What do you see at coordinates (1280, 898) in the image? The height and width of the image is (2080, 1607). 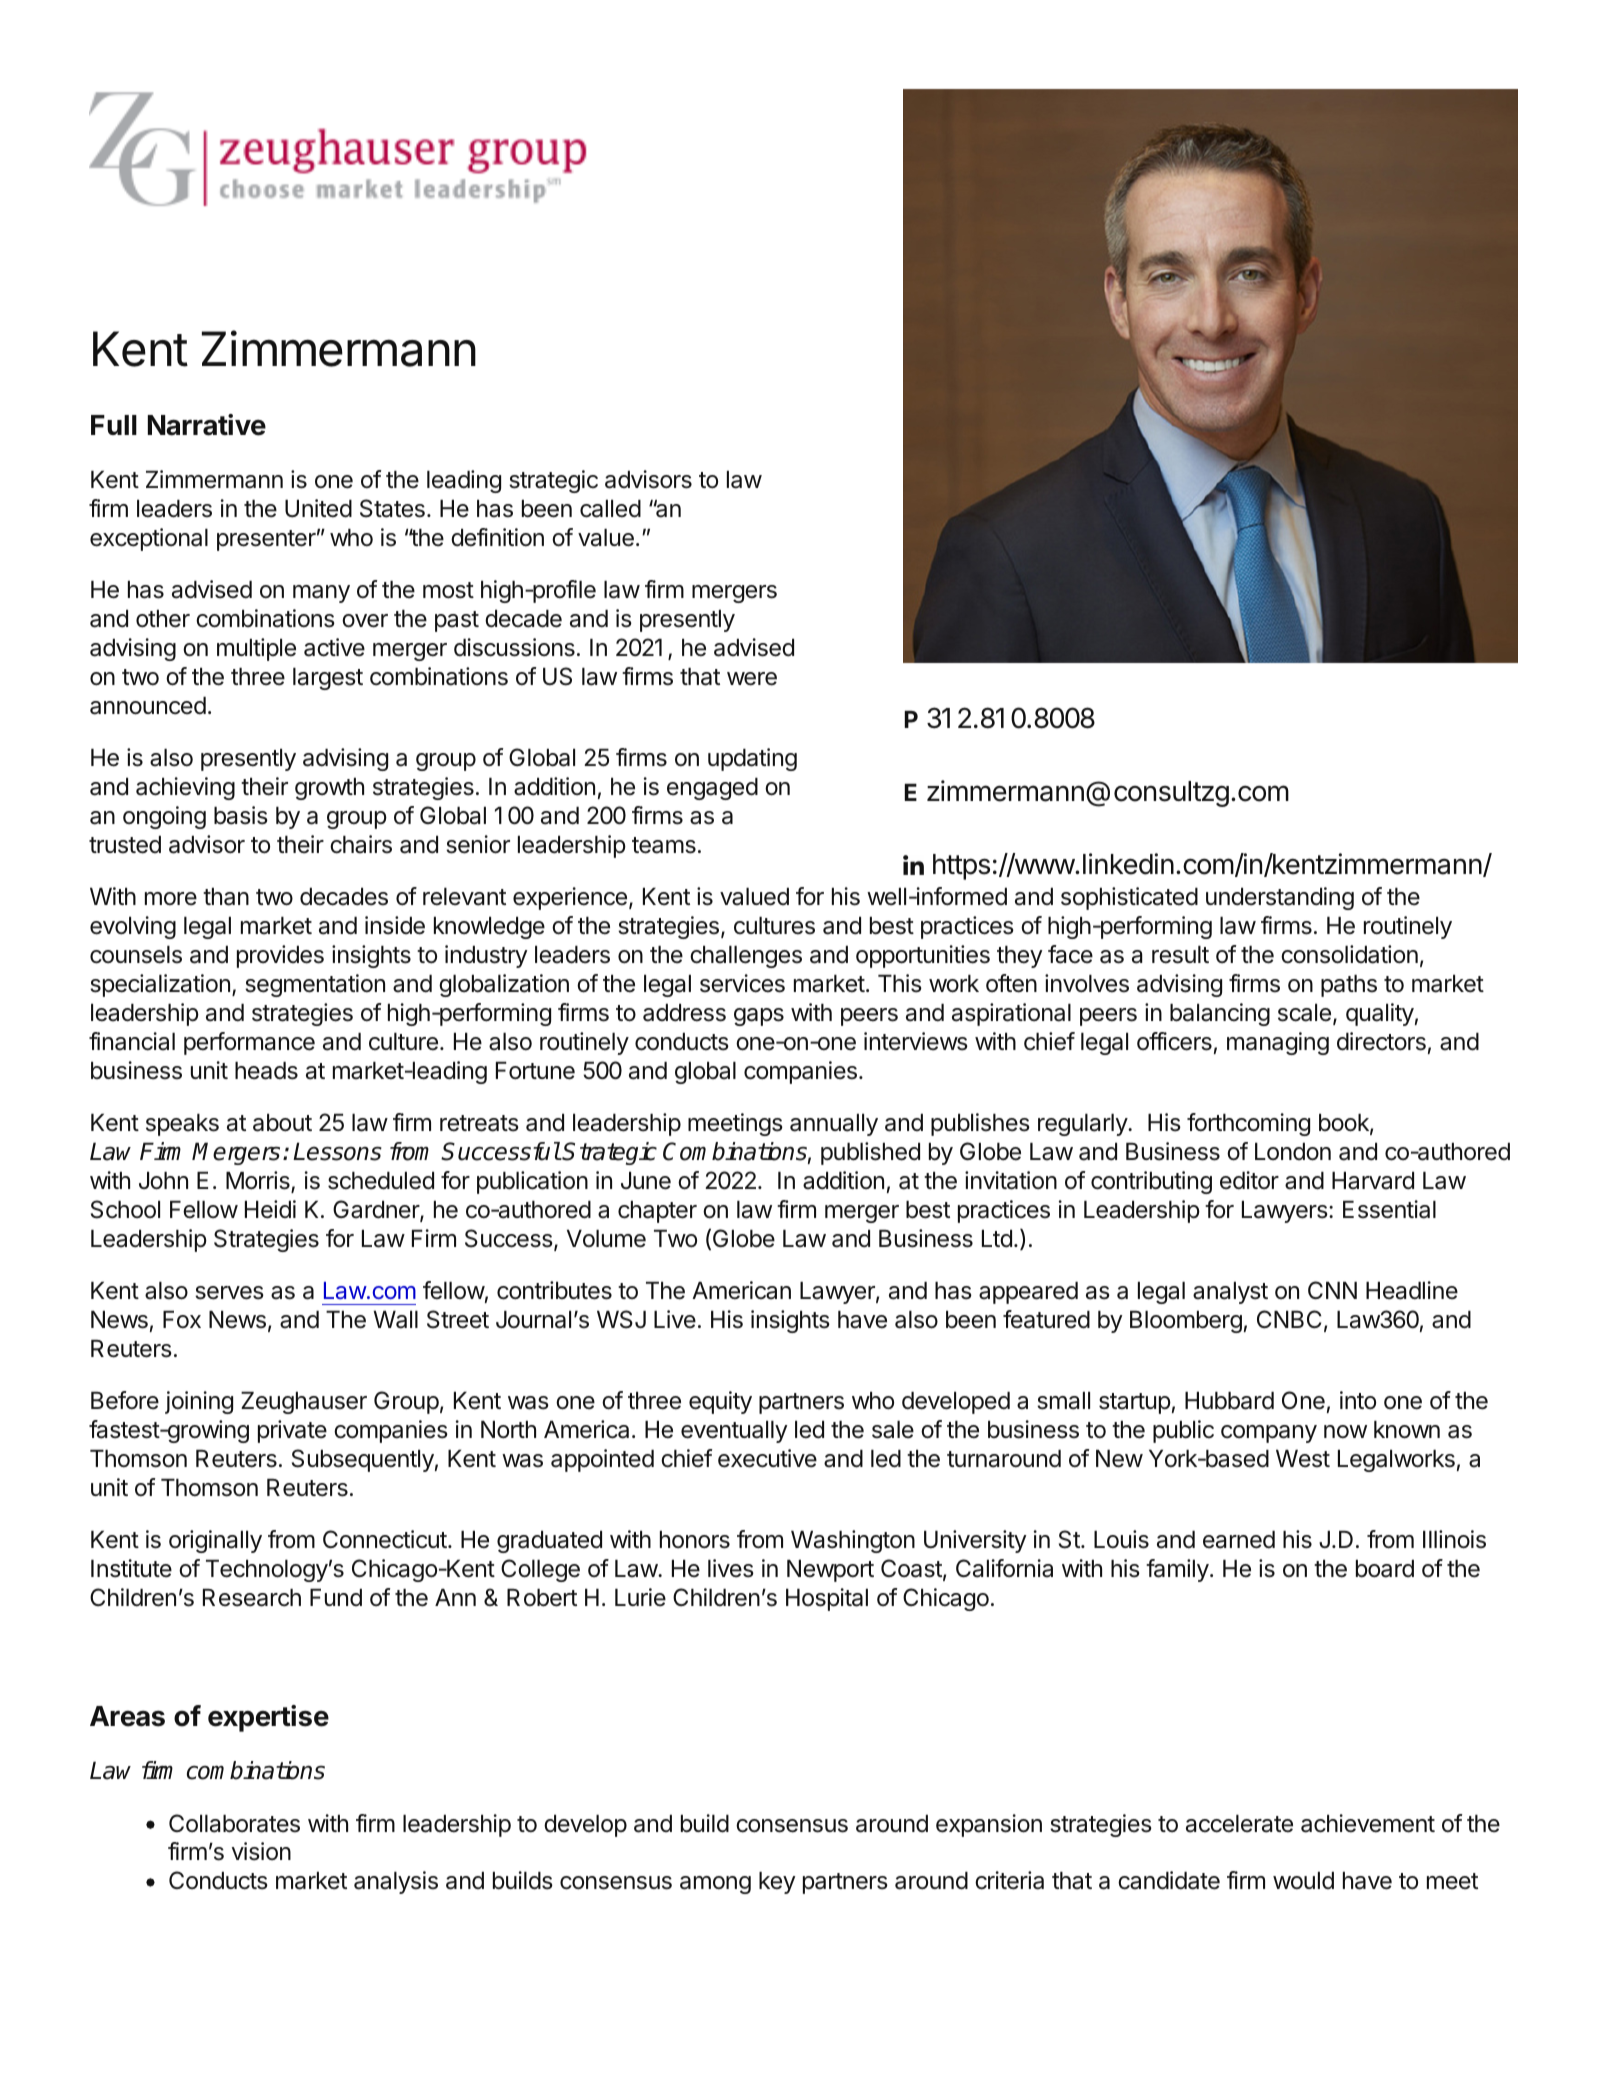 I see `understanding` at bounding box center [1280, 898].
